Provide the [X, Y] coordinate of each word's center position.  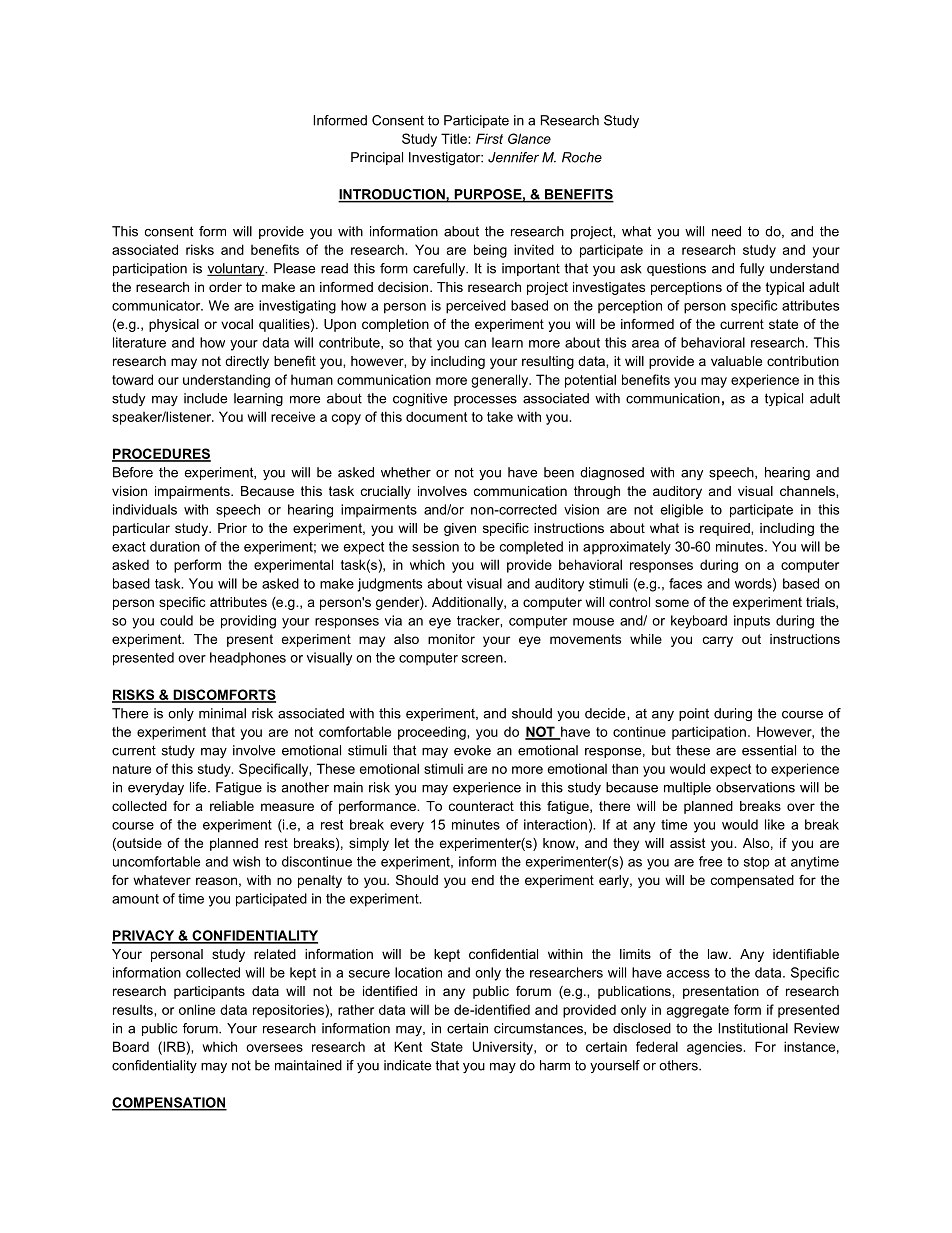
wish [246, 861]
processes [485, 401]
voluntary [237, 269]
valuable [736, 361]
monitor [451, 639]
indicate [407, 1065]
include [205, 398]
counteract [481, 806]
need [726, 231]
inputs [752, 622]
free [710, 861]
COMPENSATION [169, 1103]
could [176, 620]
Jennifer [513, 157]
